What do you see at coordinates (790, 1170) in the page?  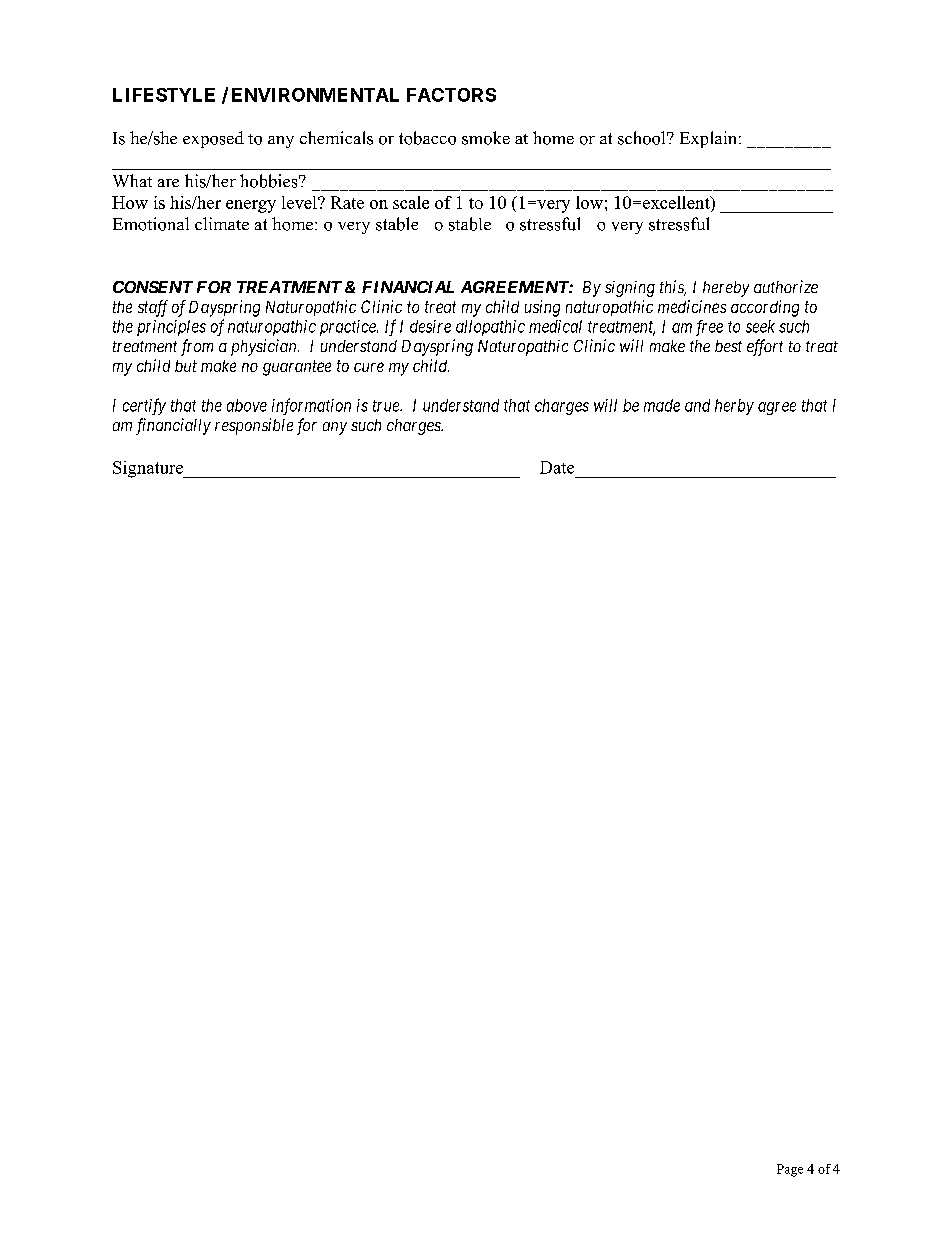 I see `Page` at bounding box center [790, 1170].
